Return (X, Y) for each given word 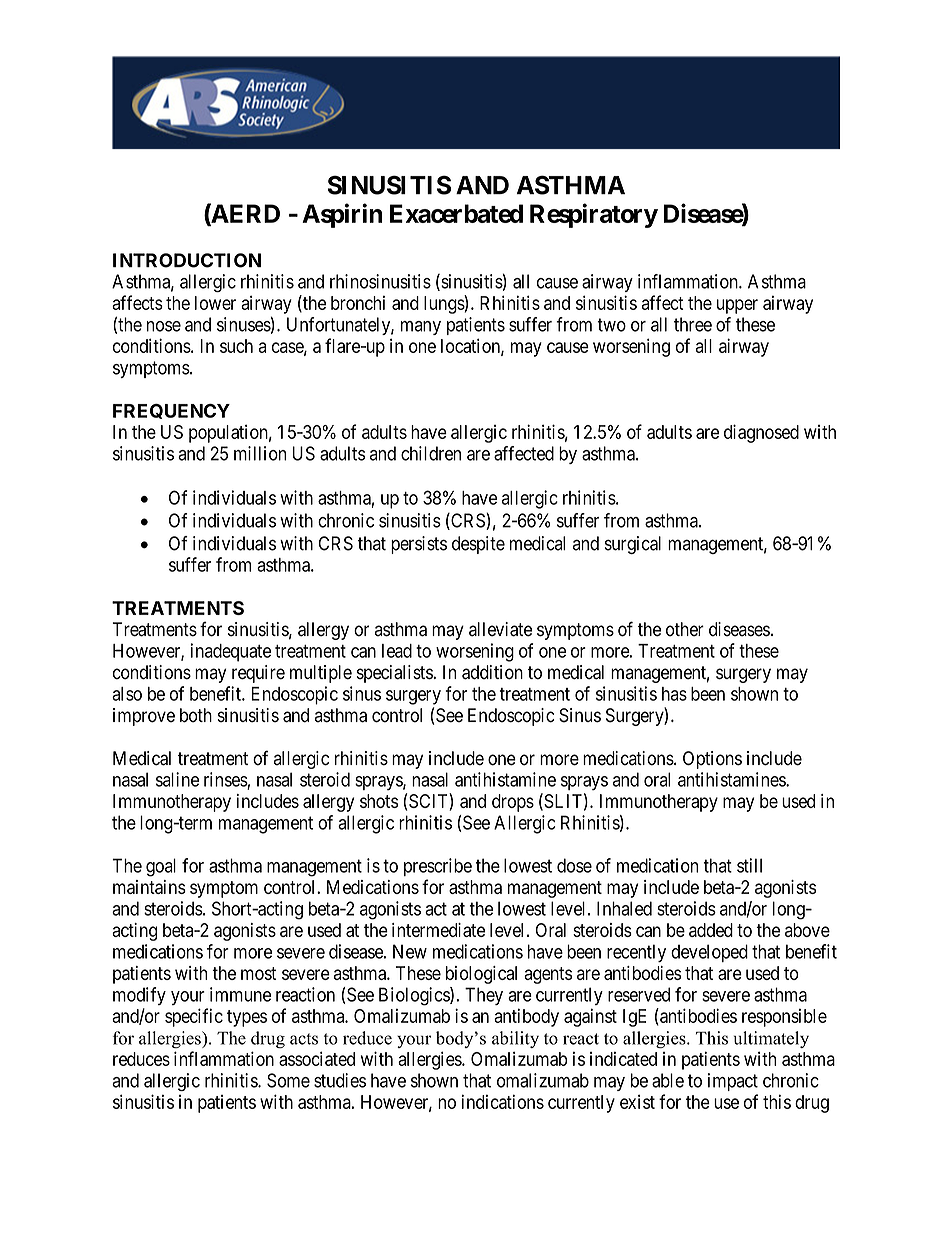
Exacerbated (456, 213)
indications (503, 1101)
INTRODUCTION (187, 260)
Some (288, 1080)
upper (737, 306)
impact (733, 1082)
